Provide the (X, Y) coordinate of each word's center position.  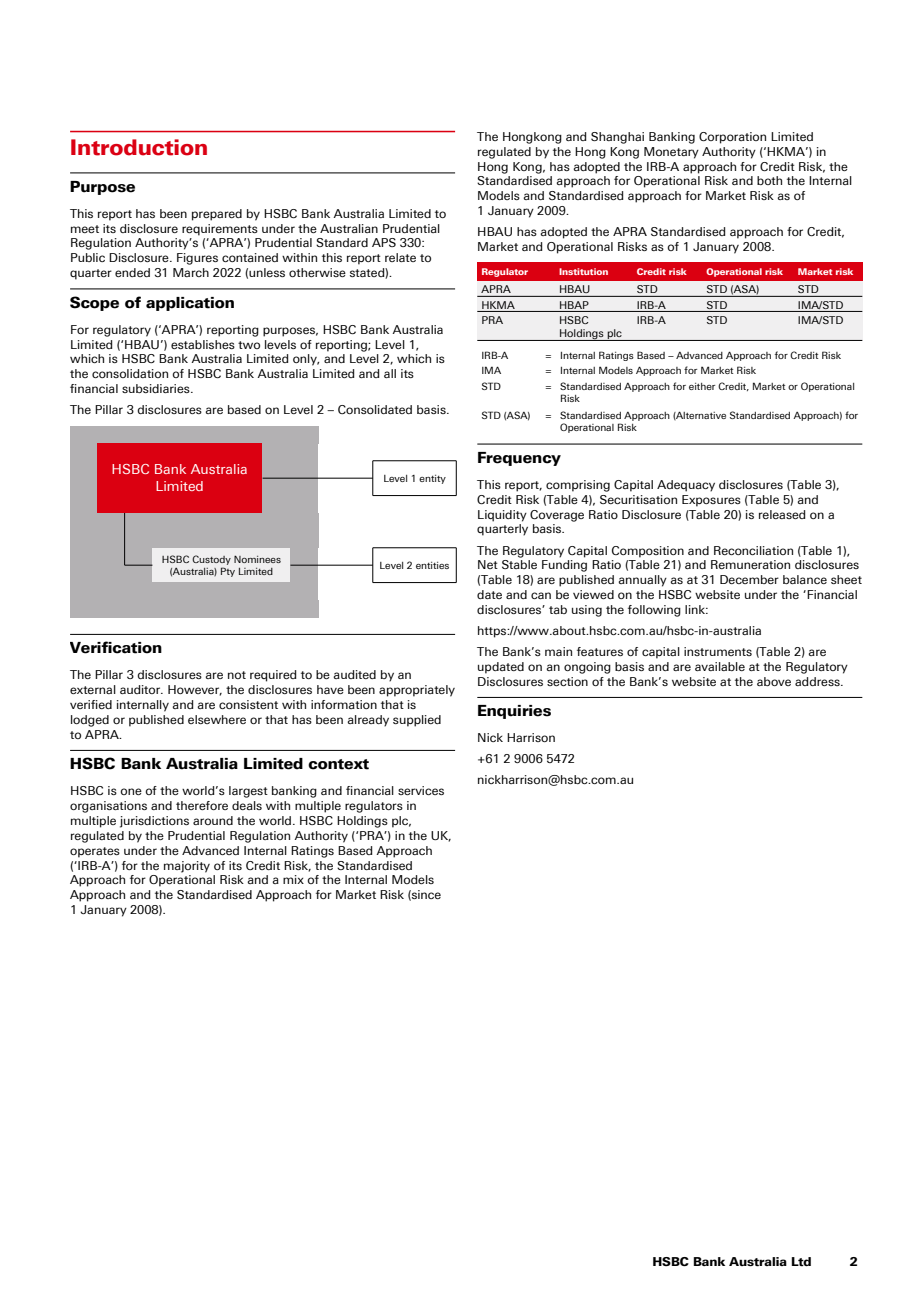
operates (95, 852)
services (421, 790)
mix (293, 879)
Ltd (801, 1262)
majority (187, 867)
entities (432, 565)
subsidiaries (157, 388)
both (769, 180)
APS (384, 242)
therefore (202, 805)
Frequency (519, 459)
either (702, 386)
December (749, 579)
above (774, 681)
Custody (211, 560)
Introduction (139, 147)
